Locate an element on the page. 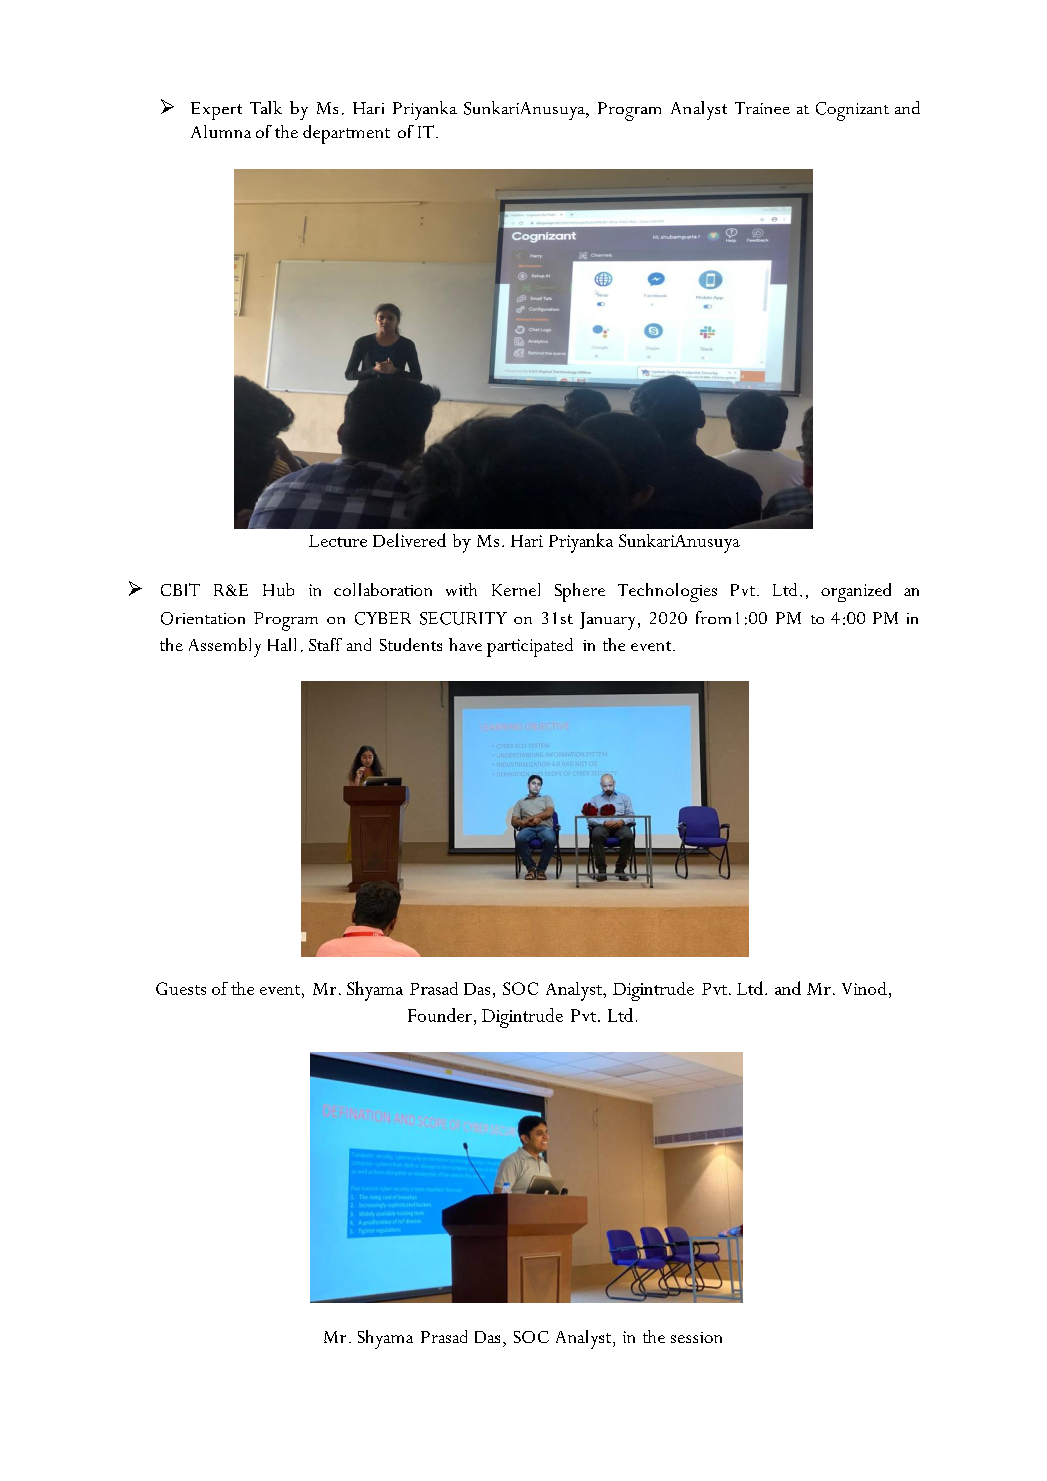  session is located at coordinates (696, 1337).
